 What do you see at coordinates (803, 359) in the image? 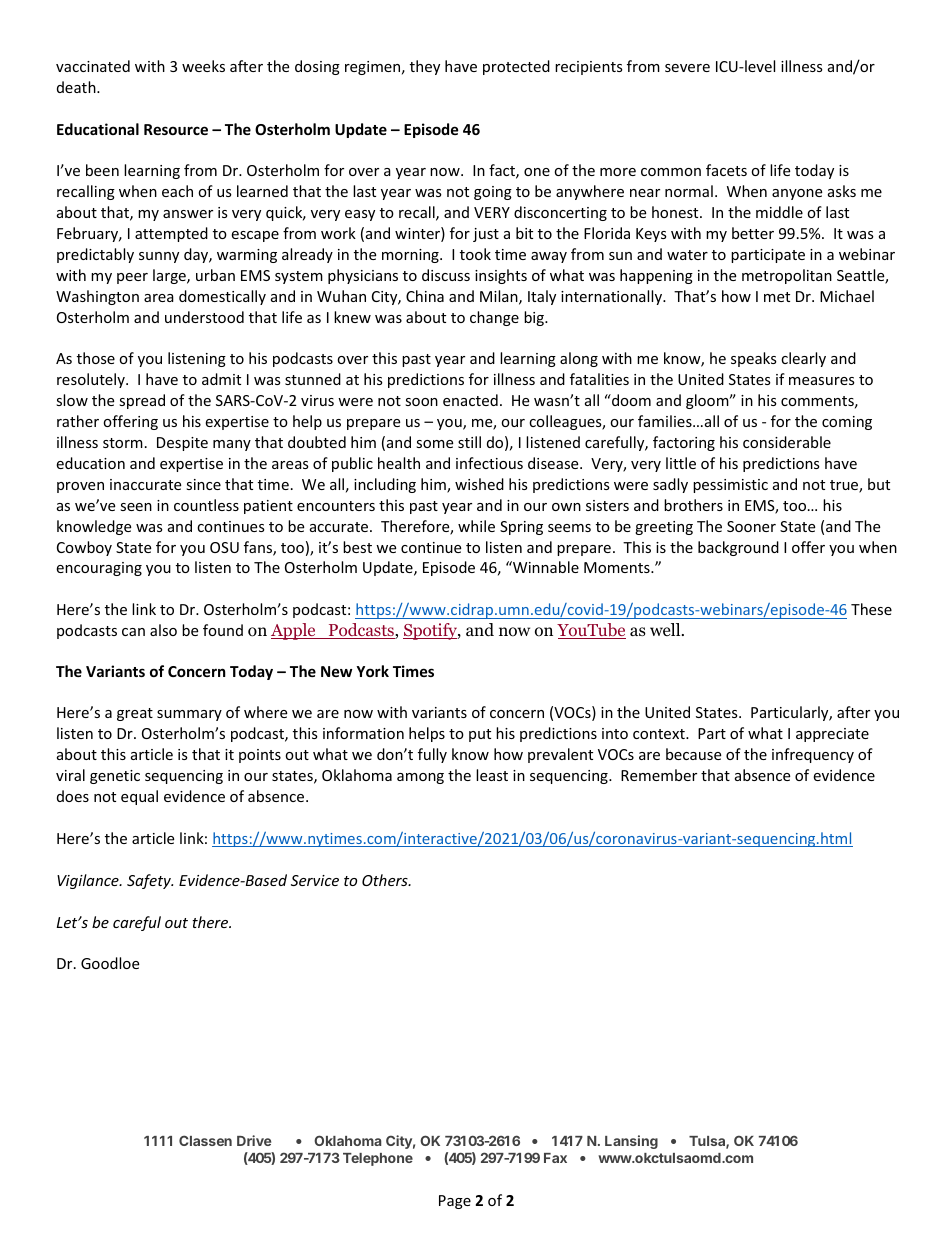
I see `clearly` at bounding box center [803, 359].
